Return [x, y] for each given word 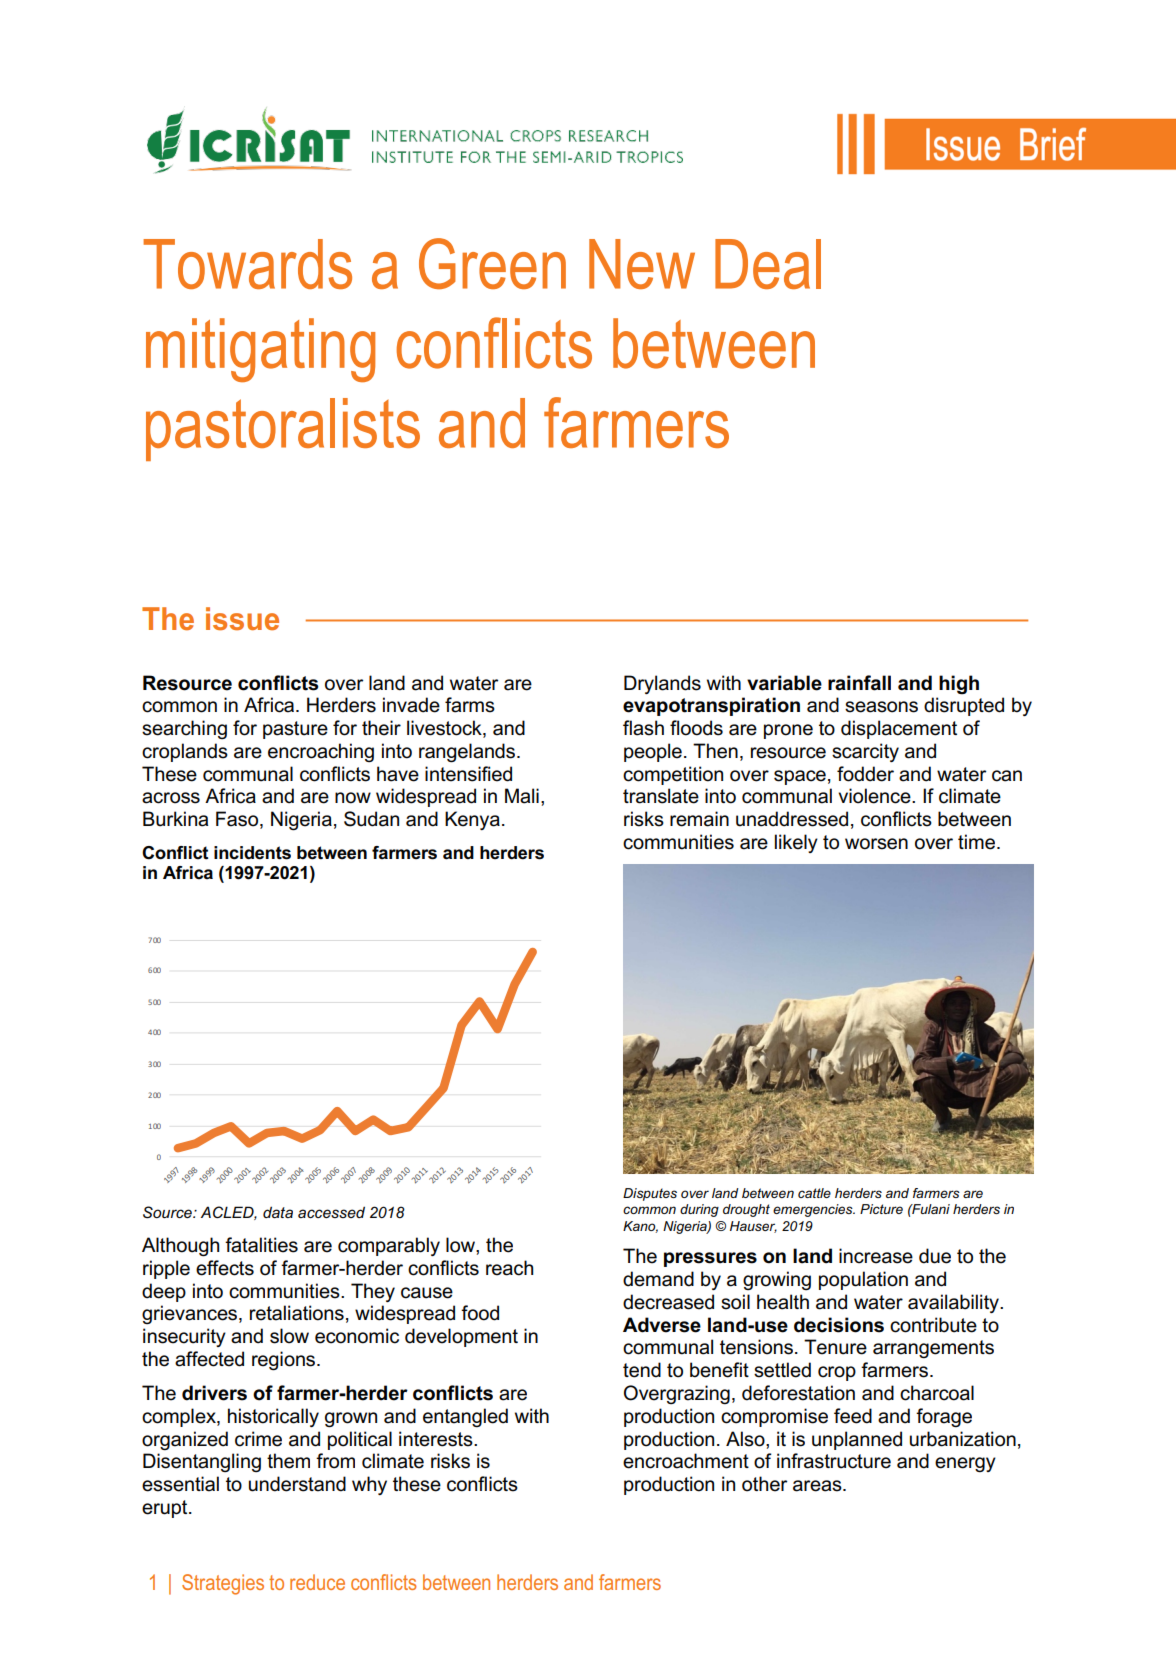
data [278, 1212]
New [642, 264]
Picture [881, 1209]
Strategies [223, 1584]
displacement [899, 729]
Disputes [650, 1194]
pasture [295, 730]
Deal [768, 264]
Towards [247, 264]
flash [643, 728]
